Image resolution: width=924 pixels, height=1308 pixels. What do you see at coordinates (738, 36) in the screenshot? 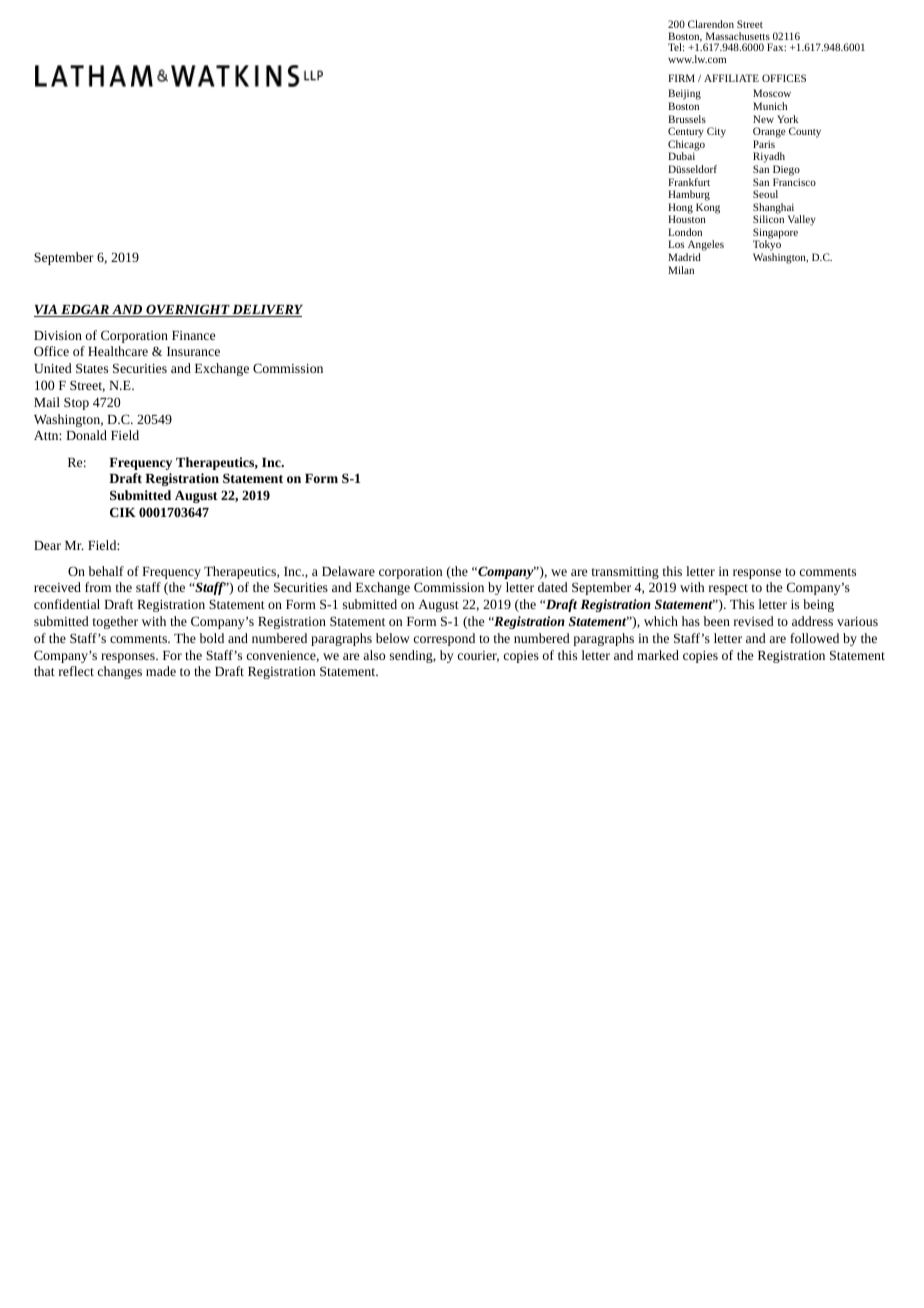
I see `Massachusetts` at bounding box center [738, 36].
